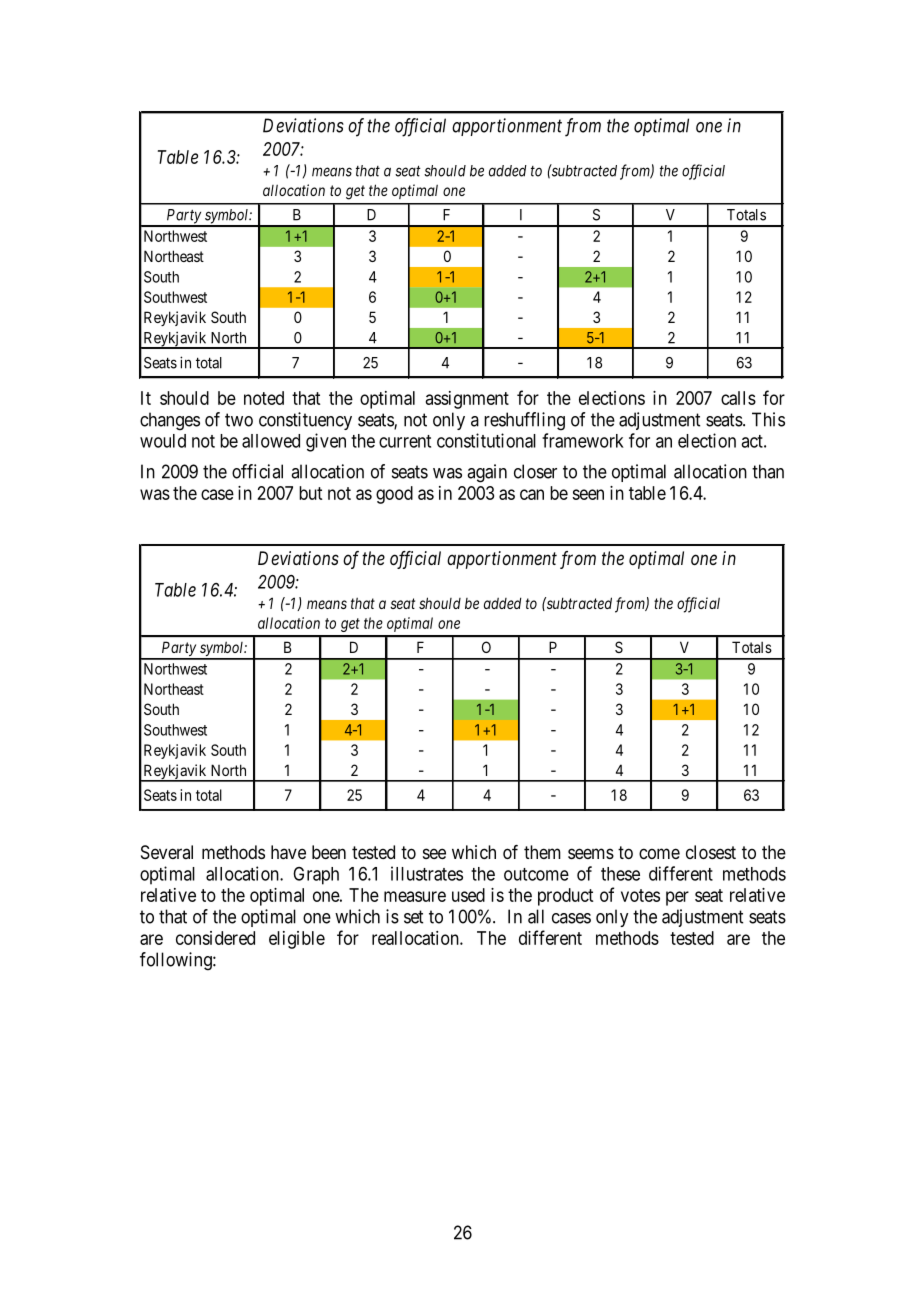 This screenshot has height=1308, width=924. I want to click on considered, so click(215, 938).
